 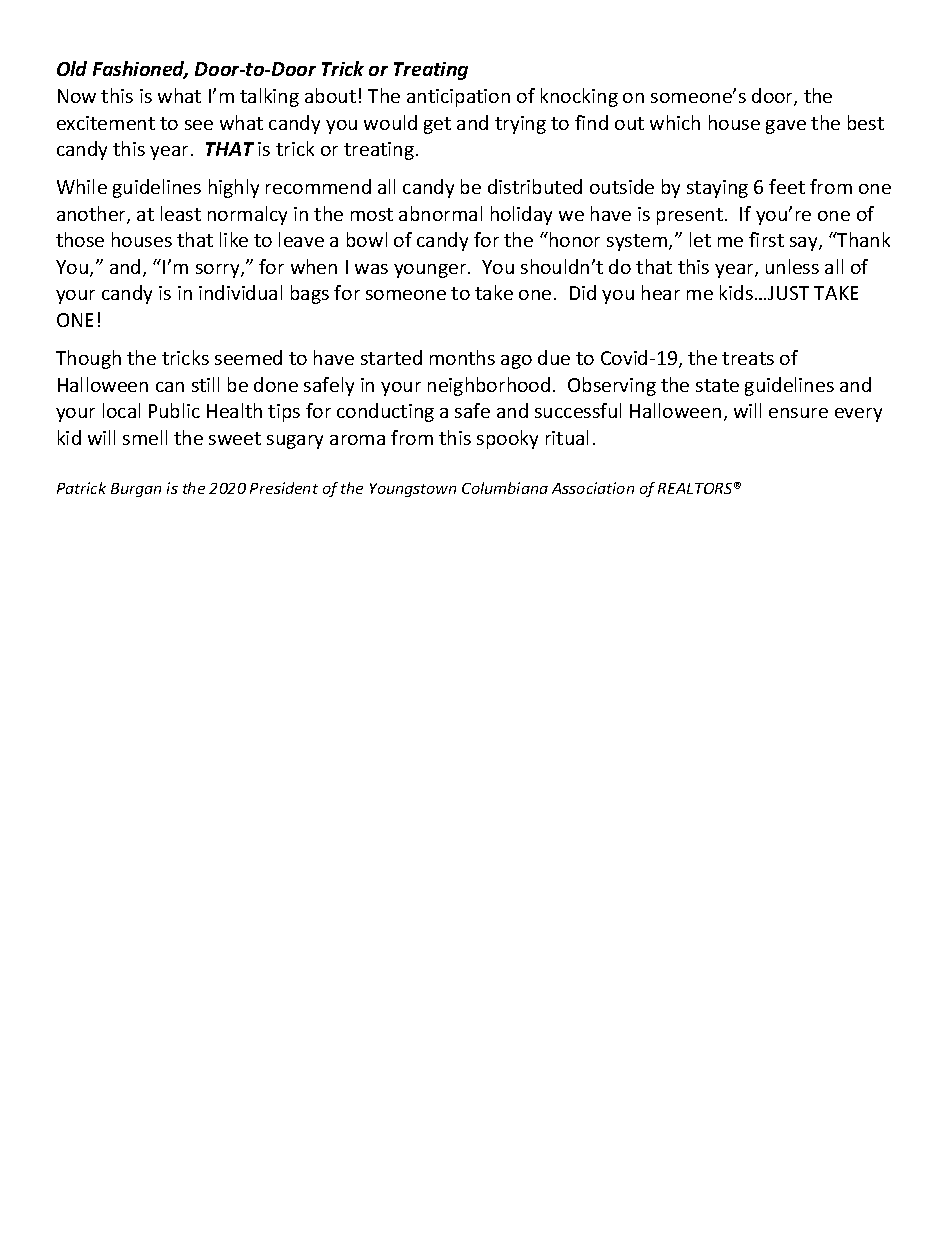 What do you see at coordinates (77, 96) in the document?
I see `Now` at bounding box center [77, 96].
